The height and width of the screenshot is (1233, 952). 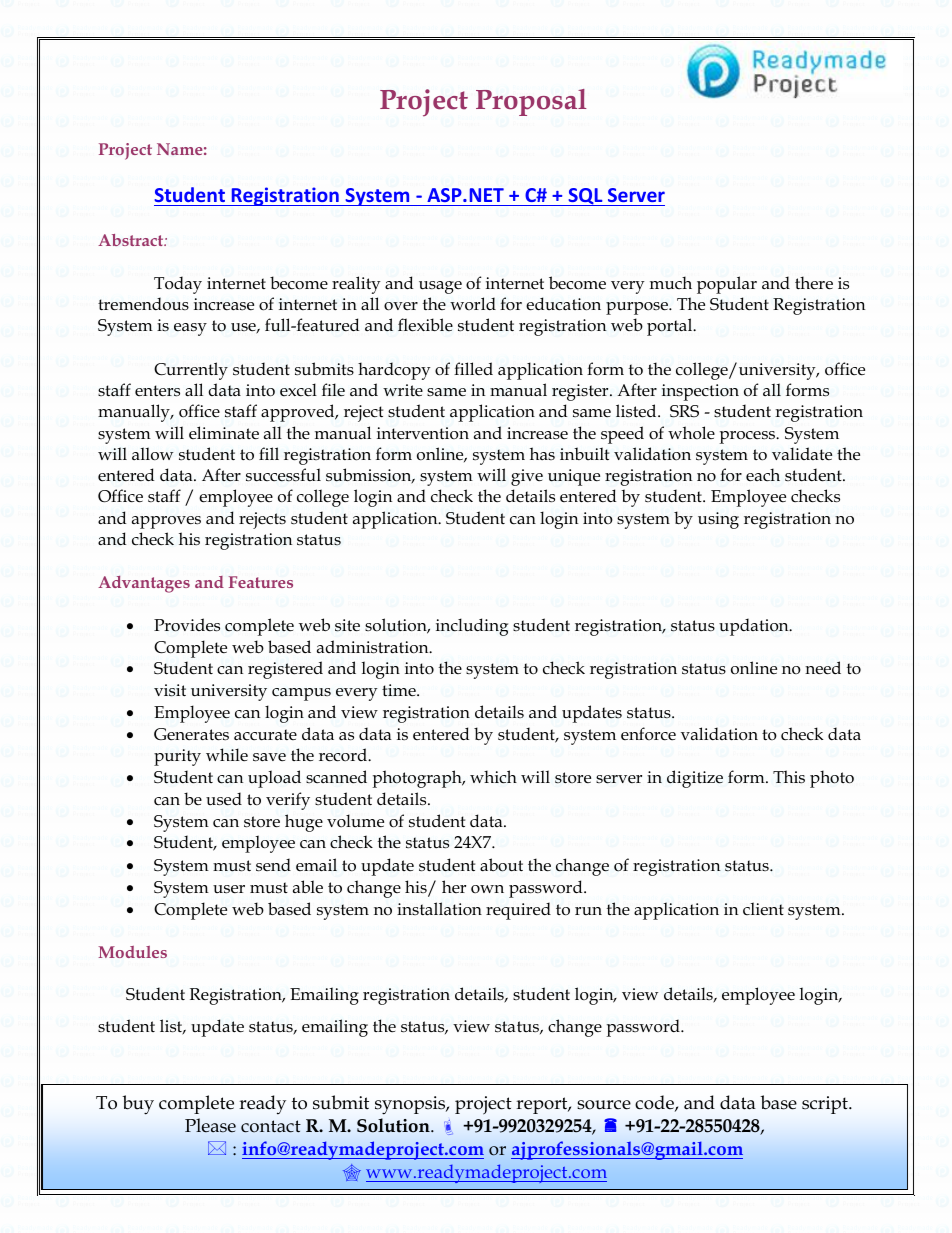 What do you see at coordinates (585, 197) in the screenshot?
I see `SQL` at bounding box center [585, 197].
